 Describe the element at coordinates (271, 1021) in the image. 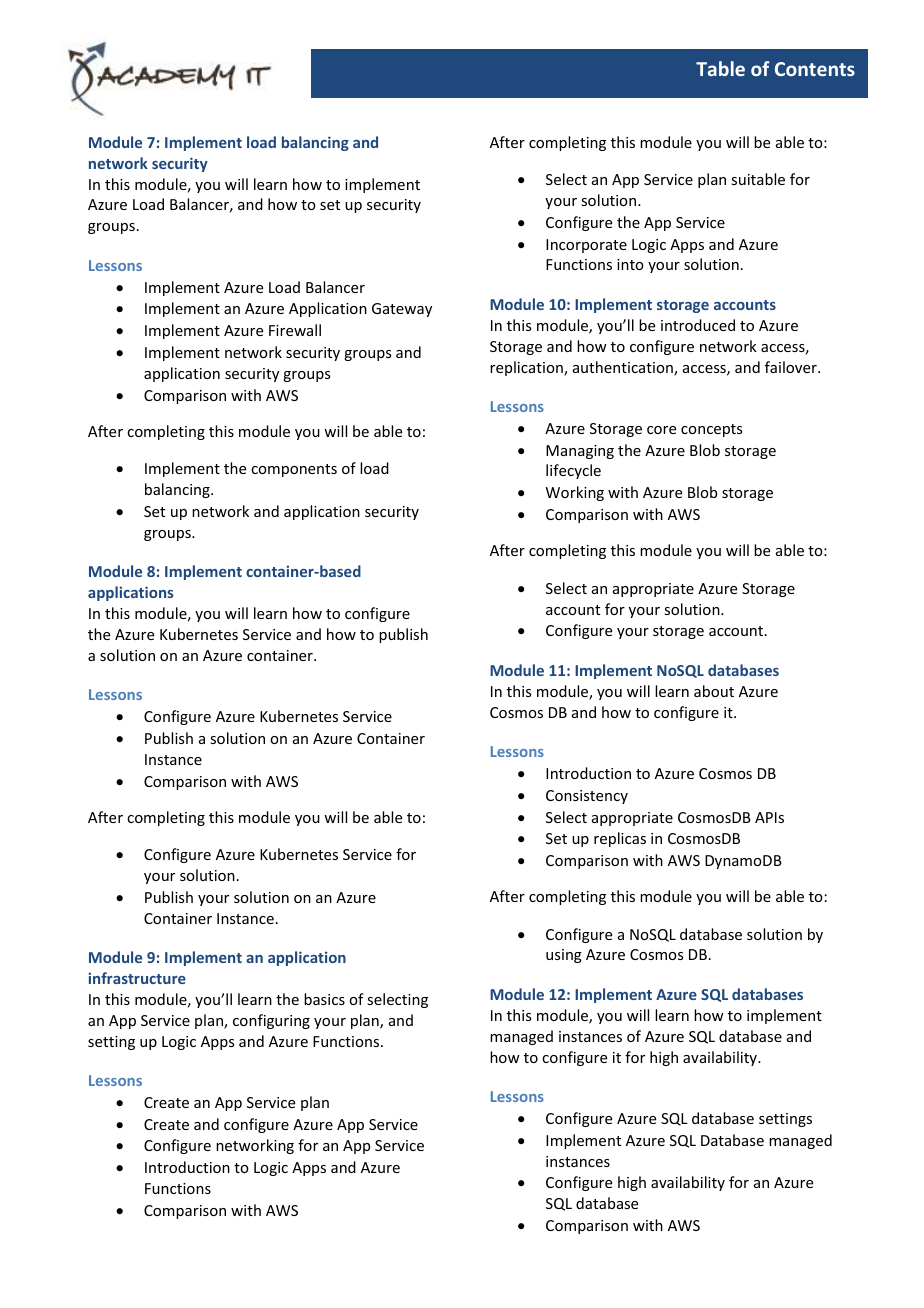

I see `configuring` at that location.
